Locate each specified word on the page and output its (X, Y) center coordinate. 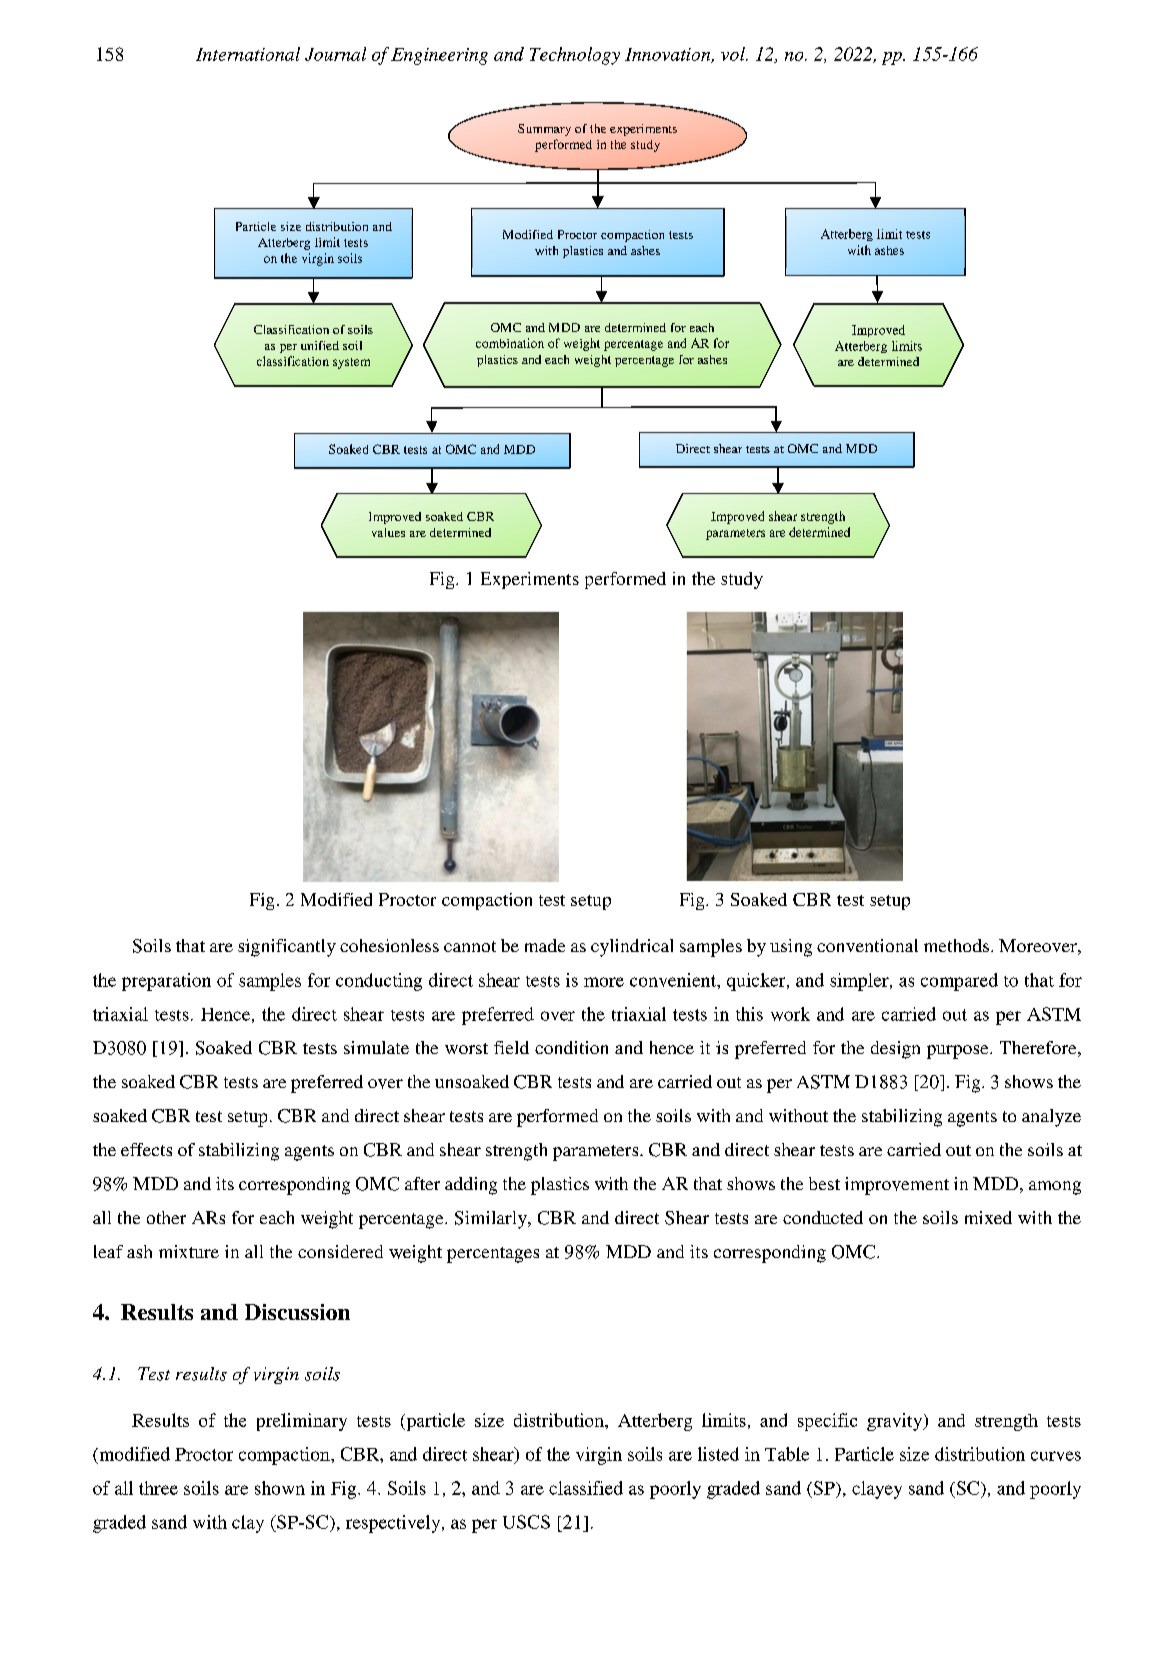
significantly (287, 948)
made (545, 945)
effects (146, 1149)
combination (510, 343)
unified (320, 345)
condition (571, 1047)
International (248, 54)
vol (734, 54)
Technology (575, 56)
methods (958, 945)
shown (280, 1488)
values (388, 532)
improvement (897, 1186)
